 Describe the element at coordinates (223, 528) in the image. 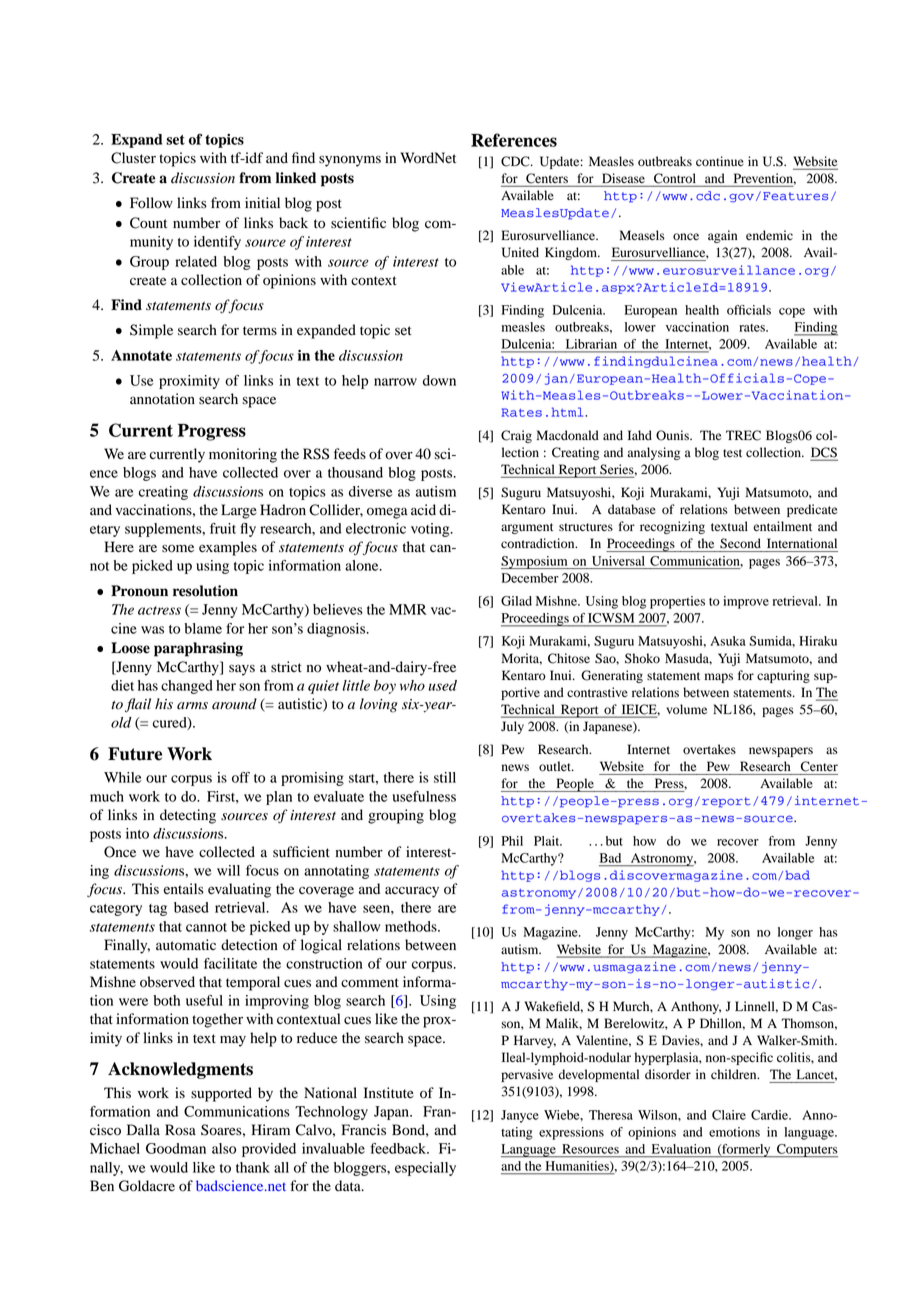

I see `fruit` at that location.
